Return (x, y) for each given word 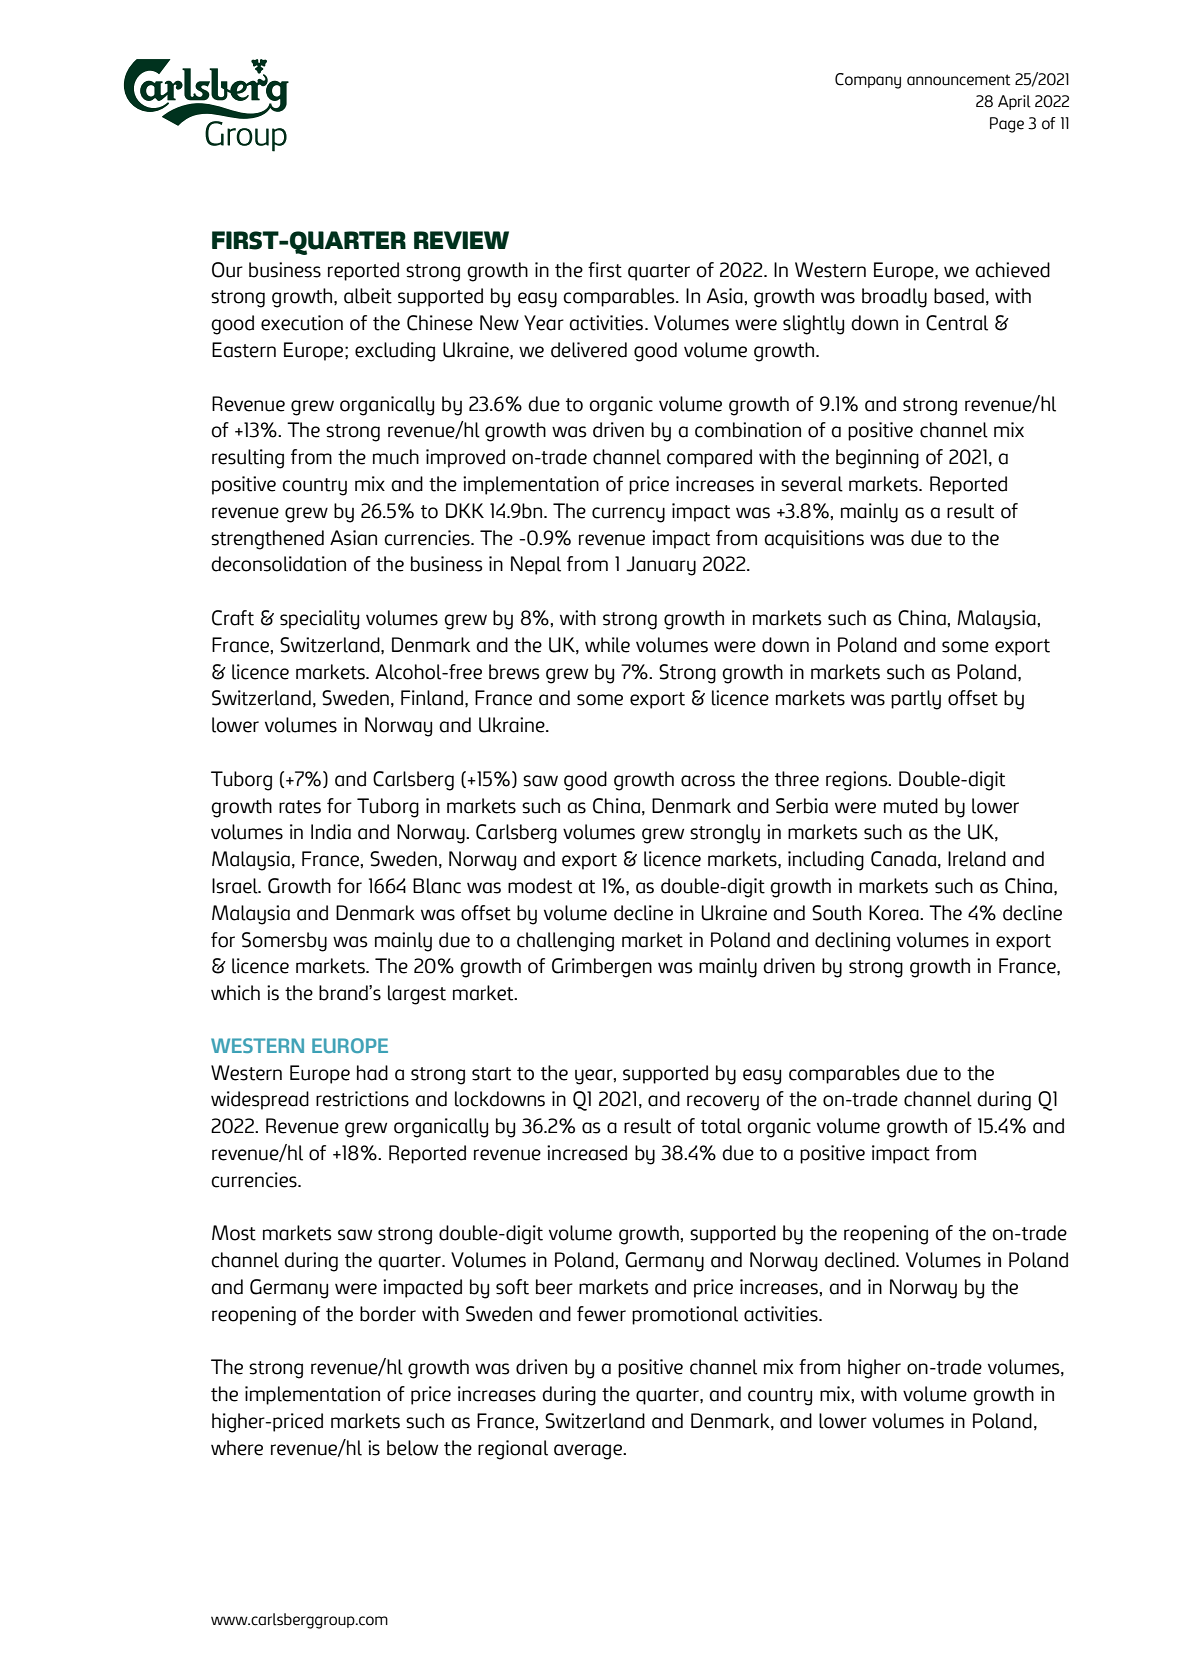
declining (852, 942)
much (396, 457)
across (708, 781)
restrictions (362, 1099)
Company (868, 81)
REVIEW (461, 240)
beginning (877, 459)
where (237, 1448)
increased (587, 1153)
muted (911, 806)
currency (628, 515)
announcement (958, 80)
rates (300, 807)
